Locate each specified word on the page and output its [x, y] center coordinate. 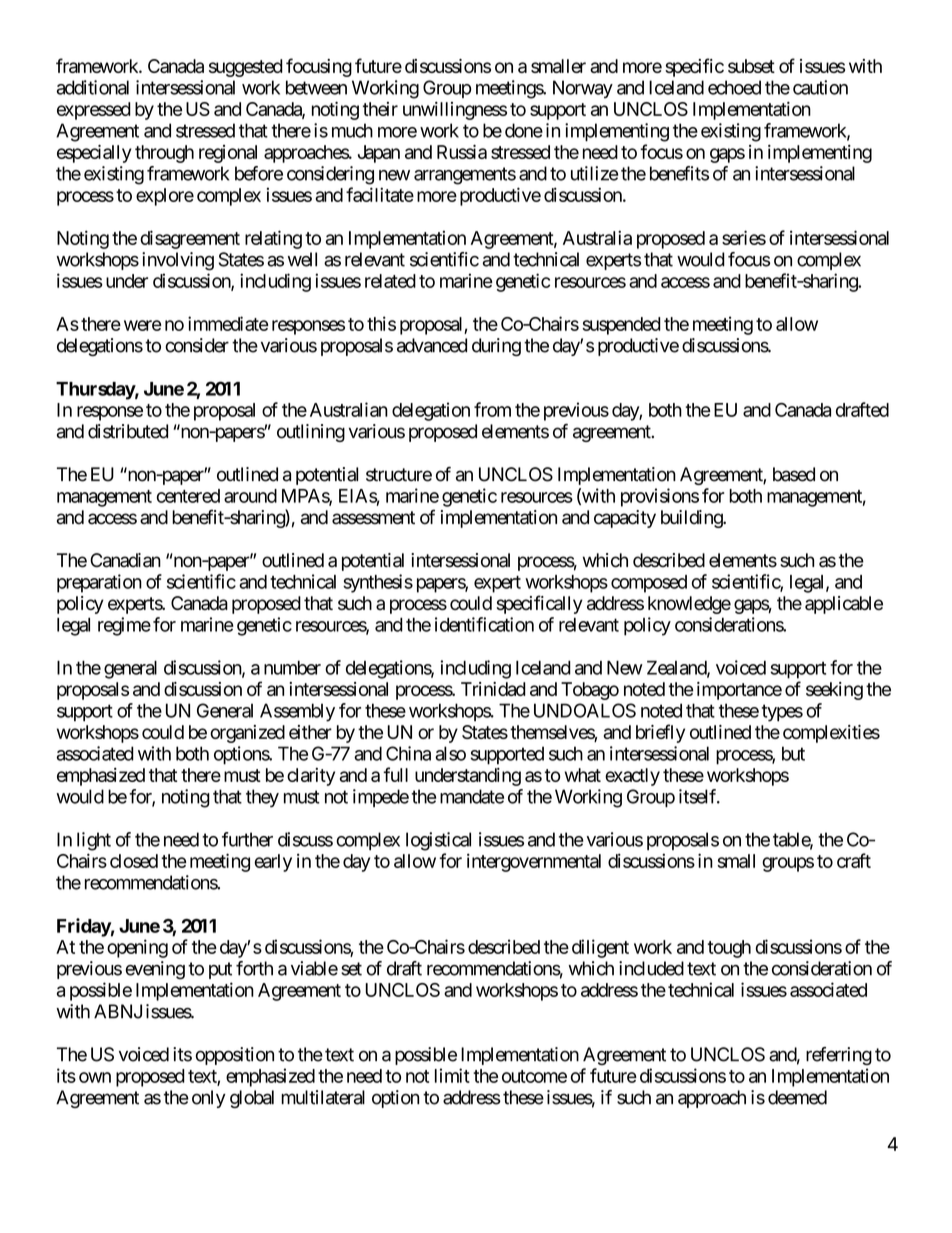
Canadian [125, 560]
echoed [734, 87]
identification [484, 624]
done [524, 130]
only [209, 1099]
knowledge [689, 605]
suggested [246, 68]
